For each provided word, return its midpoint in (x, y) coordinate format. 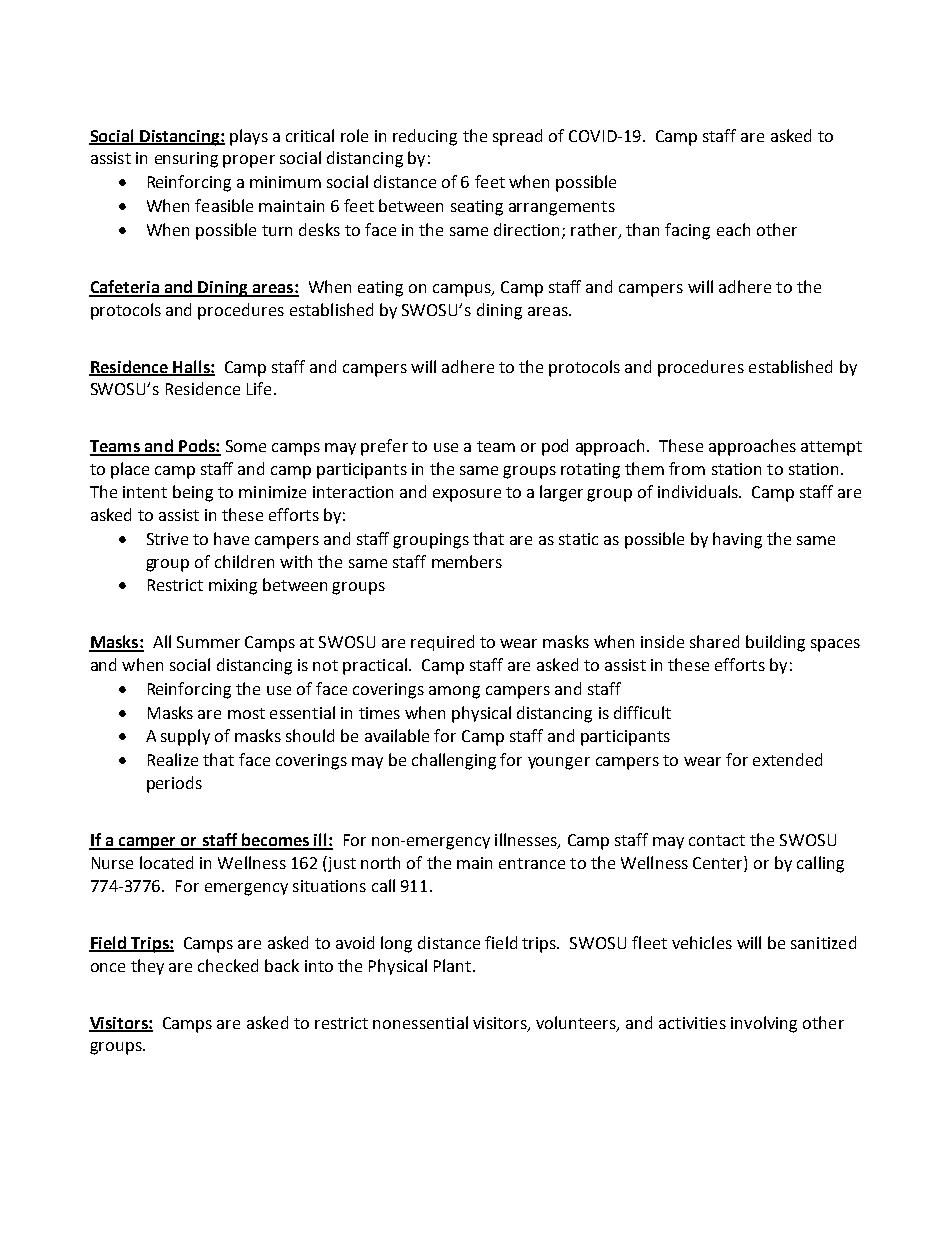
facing (687, 231)
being (193, 493)
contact (717, 840)
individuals (699, 491)
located (166, 862)
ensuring (186, 160)
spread (517, 137)
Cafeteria (125, 288)
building (775, 643)
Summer (208, 642)
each (733, 229)
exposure (467, 495)
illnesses (527, 841)
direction (528, 230)
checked (228, 965)
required (442, 643)
